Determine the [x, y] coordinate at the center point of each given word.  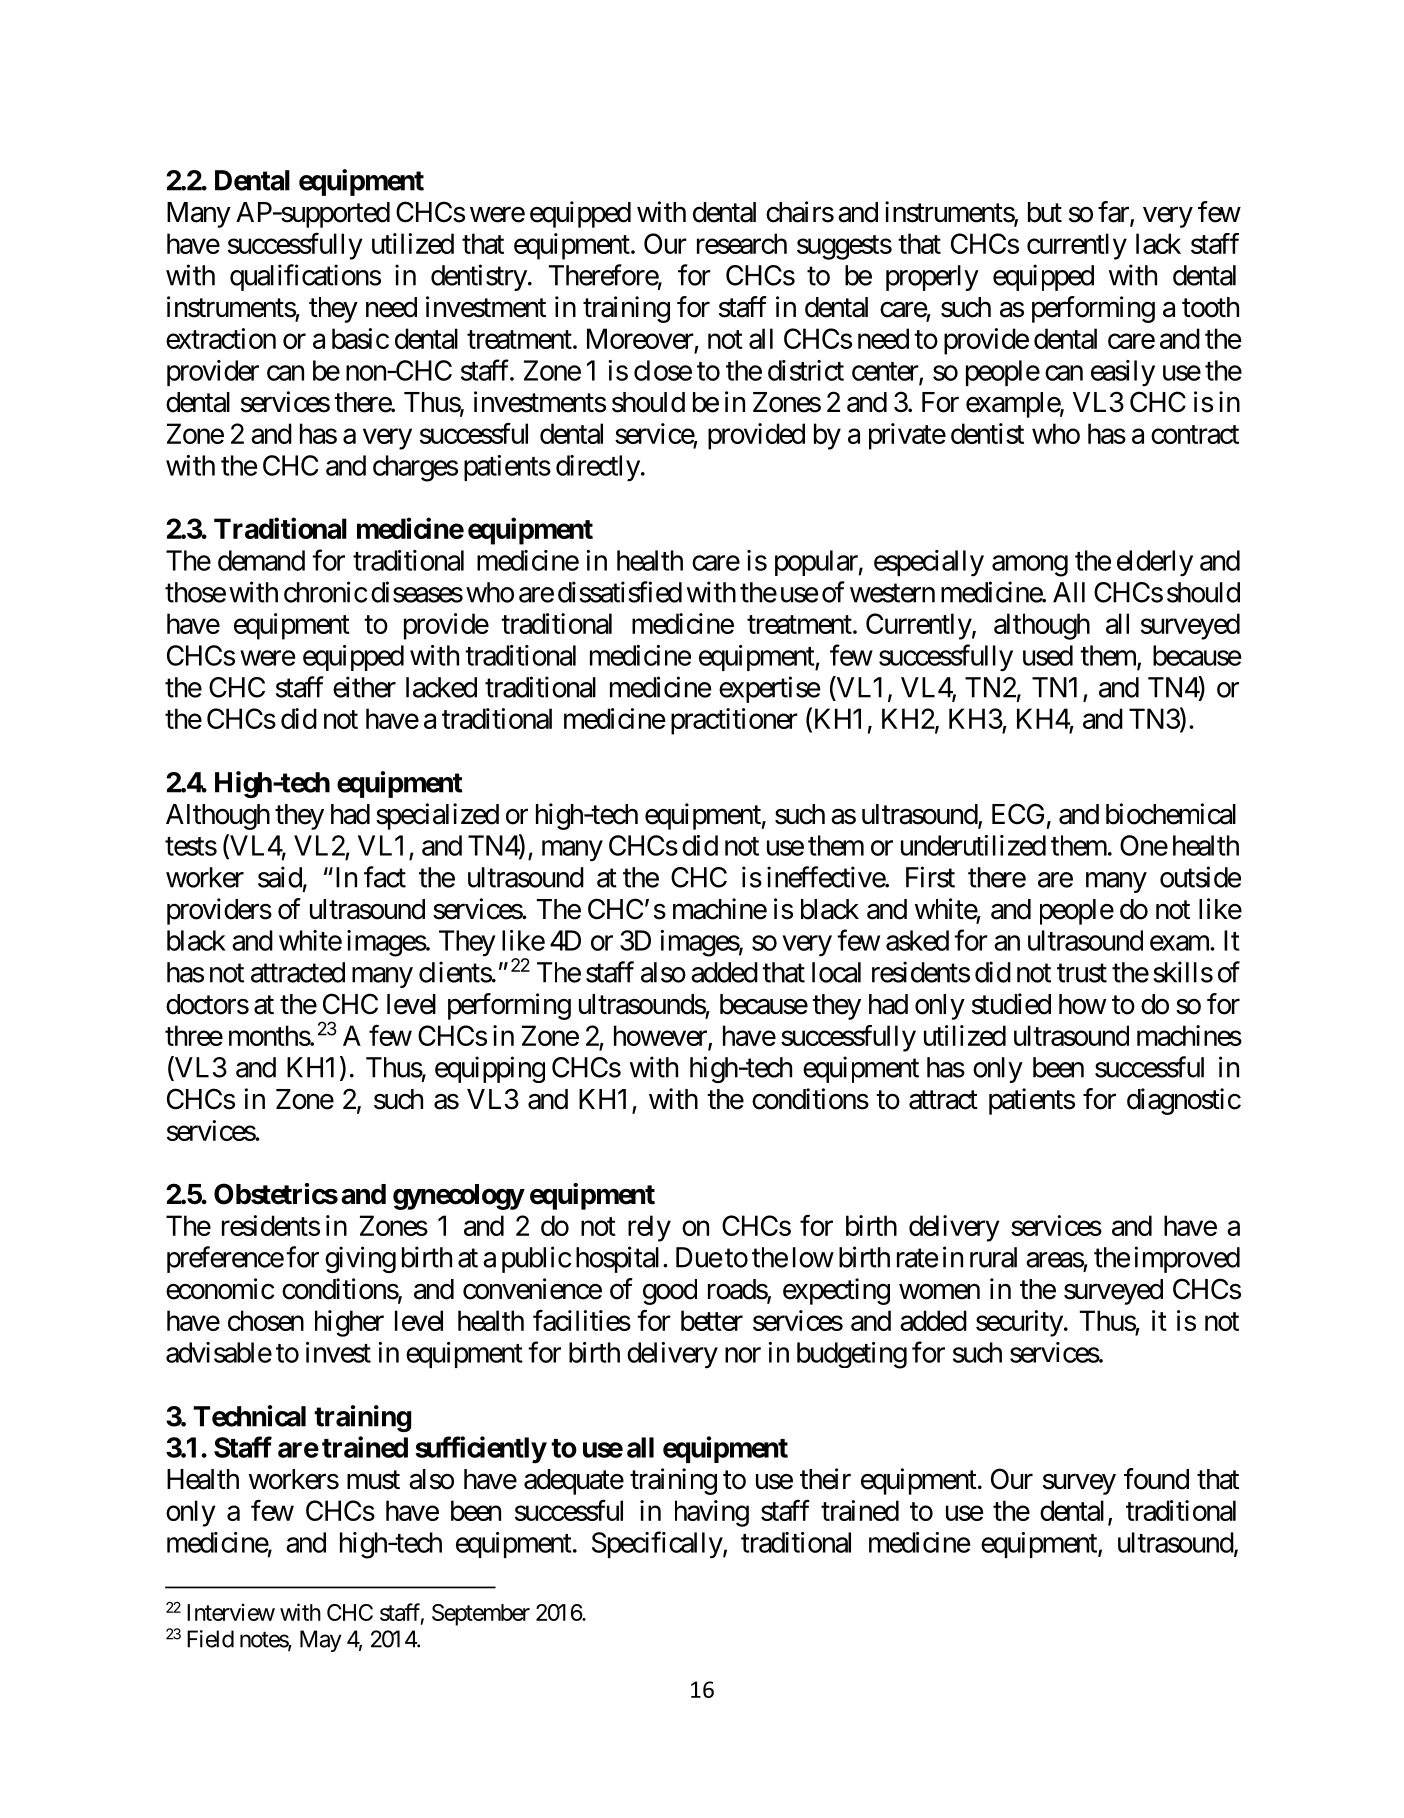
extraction [221, 338]
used [1048, 655]
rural [993, 1257]
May [321, 1641]
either [364, 687]
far [1114, 213]
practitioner [734, 721]
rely [649, 1228]
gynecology [458, 1197]
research [742, 243]
